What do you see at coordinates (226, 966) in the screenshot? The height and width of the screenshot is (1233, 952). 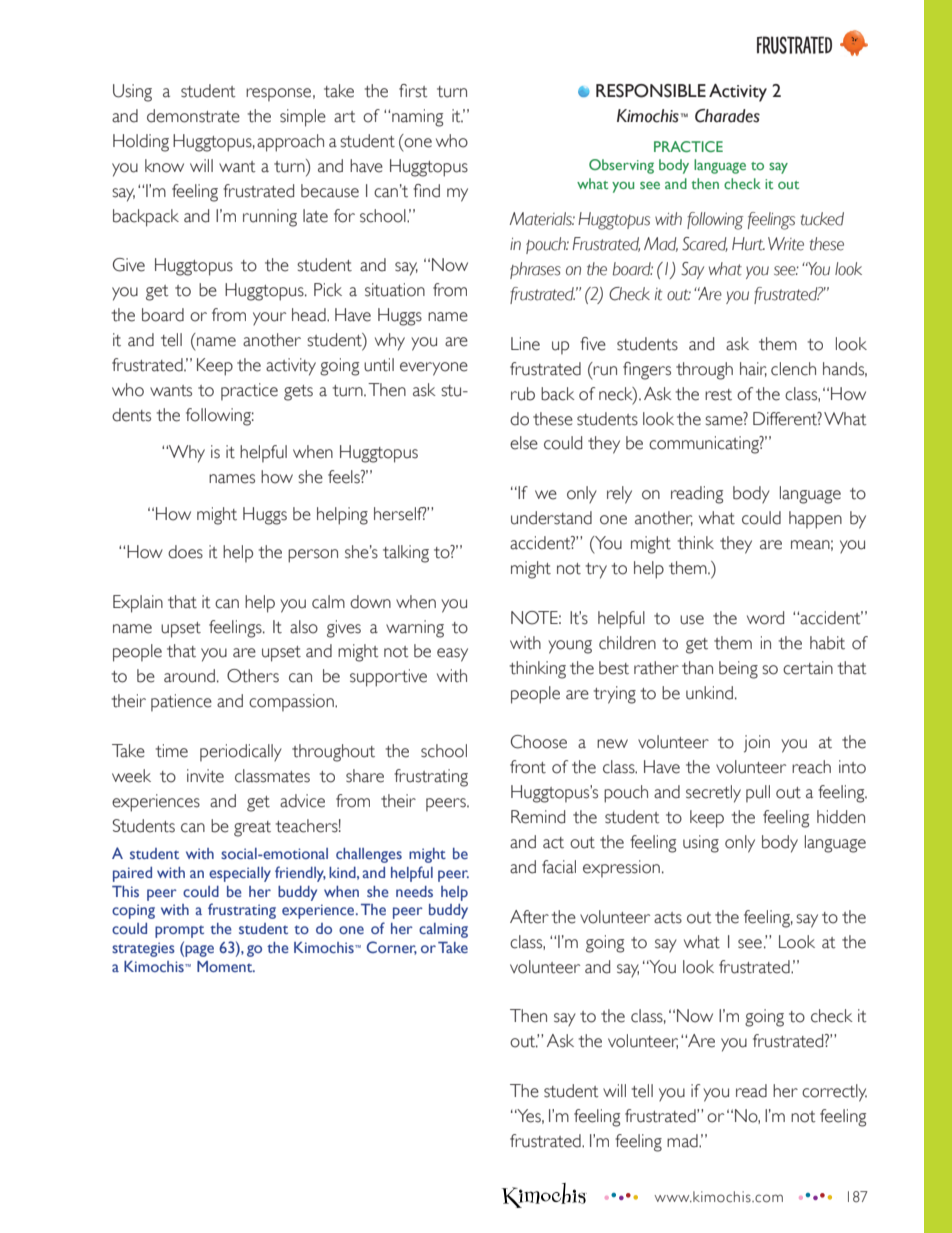 I see `Moment` at bounding box center [226, 966].
